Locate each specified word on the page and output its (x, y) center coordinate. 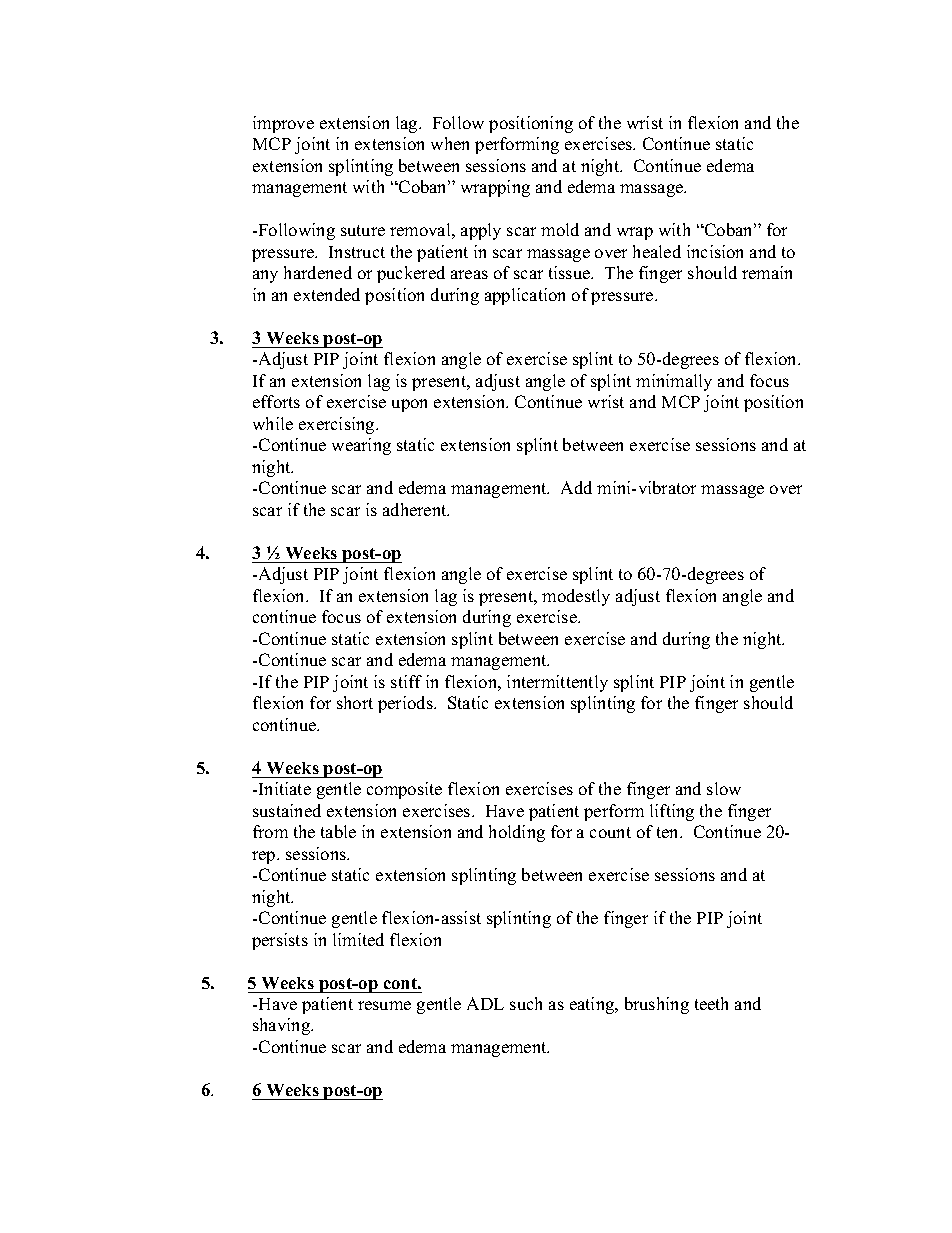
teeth (711, 1003)
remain (767, 272)
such (526, 1003)
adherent (416, 509)
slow (724, 788)
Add (576, 487)
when (450, 143)
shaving (283, 1026)
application (525, 296)
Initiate (285, 788)
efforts (276, 401)
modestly (576, 597)
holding (517, 833)
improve (283, 124)
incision (715, 251)
